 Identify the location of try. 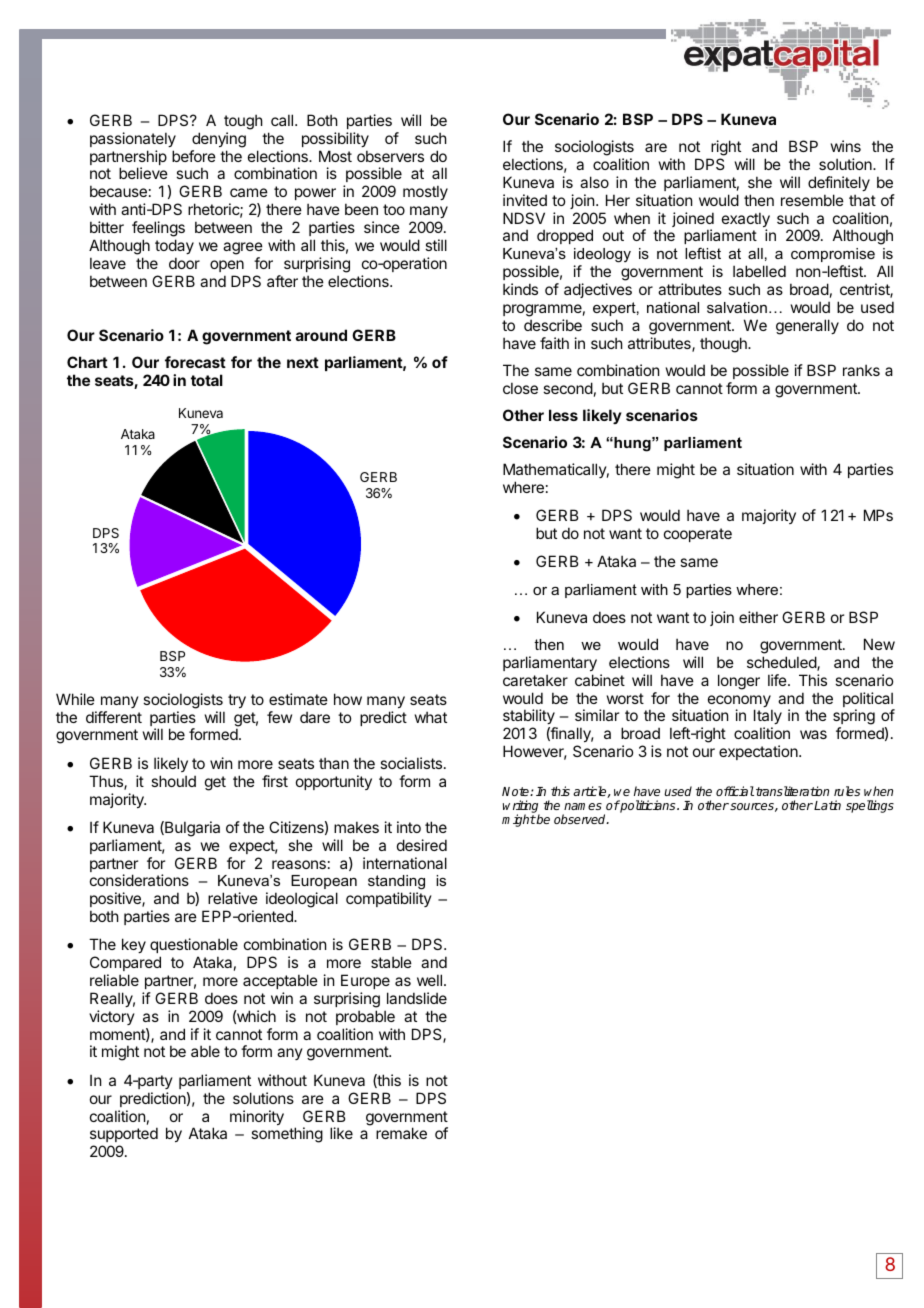
(237, 701).
